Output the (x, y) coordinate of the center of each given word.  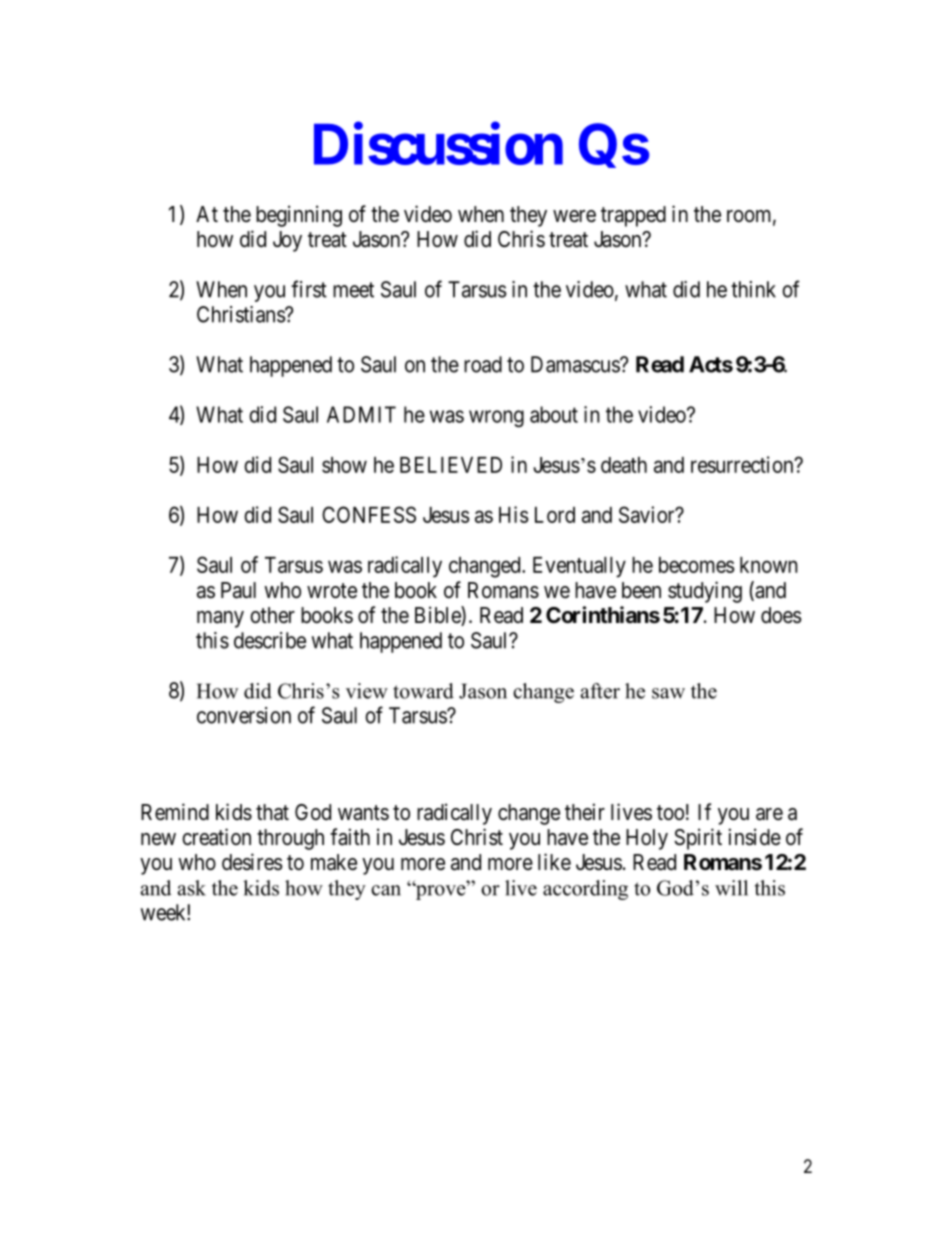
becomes (697, 565)
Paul (238, 590)
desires (252, 862)
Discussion (438, 144)
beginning (299, 216)
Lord (555, 515)
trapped (633, 216)
